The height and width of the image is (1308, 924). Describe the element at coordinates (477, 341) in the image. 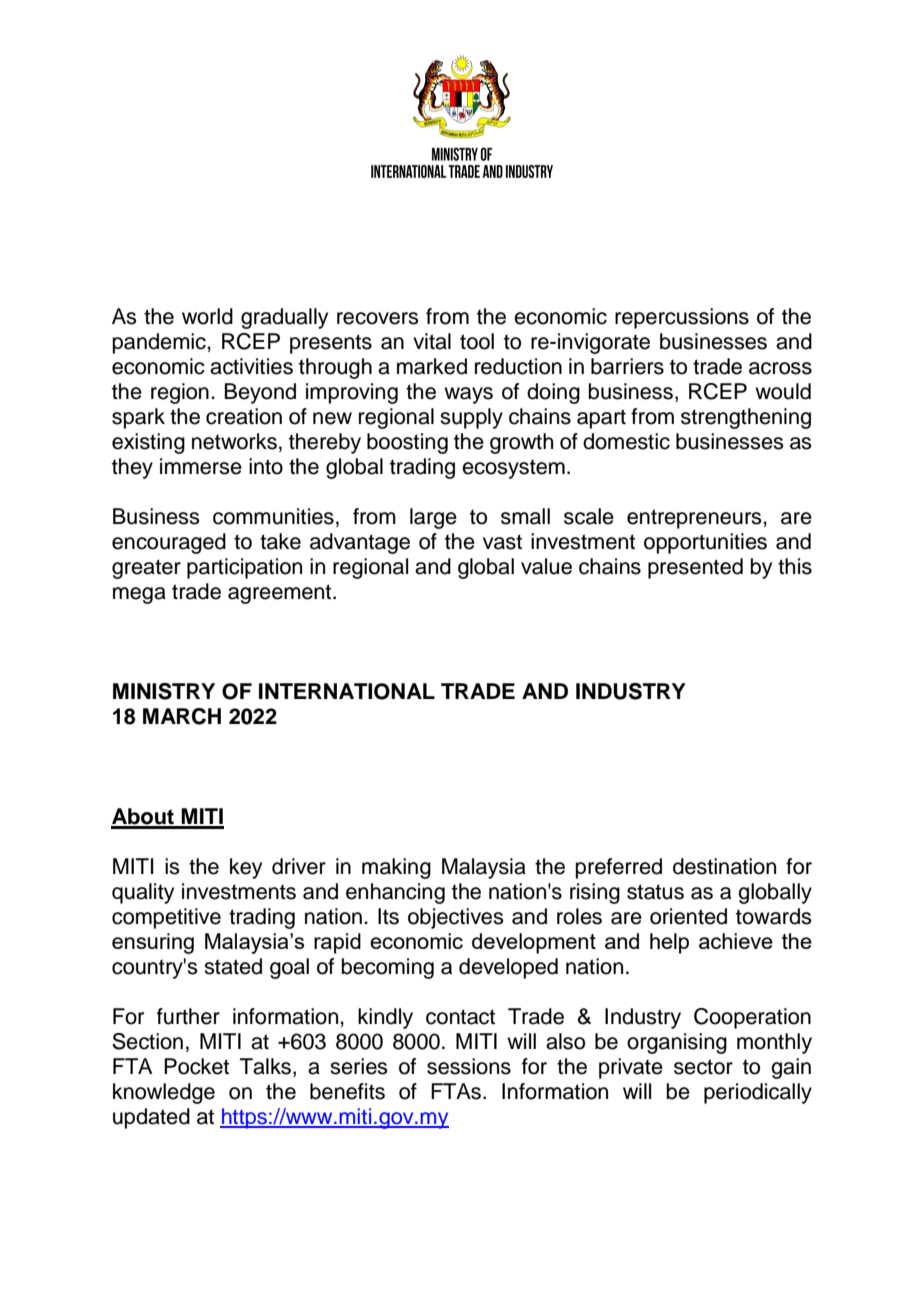

I see `tool` at that location.
